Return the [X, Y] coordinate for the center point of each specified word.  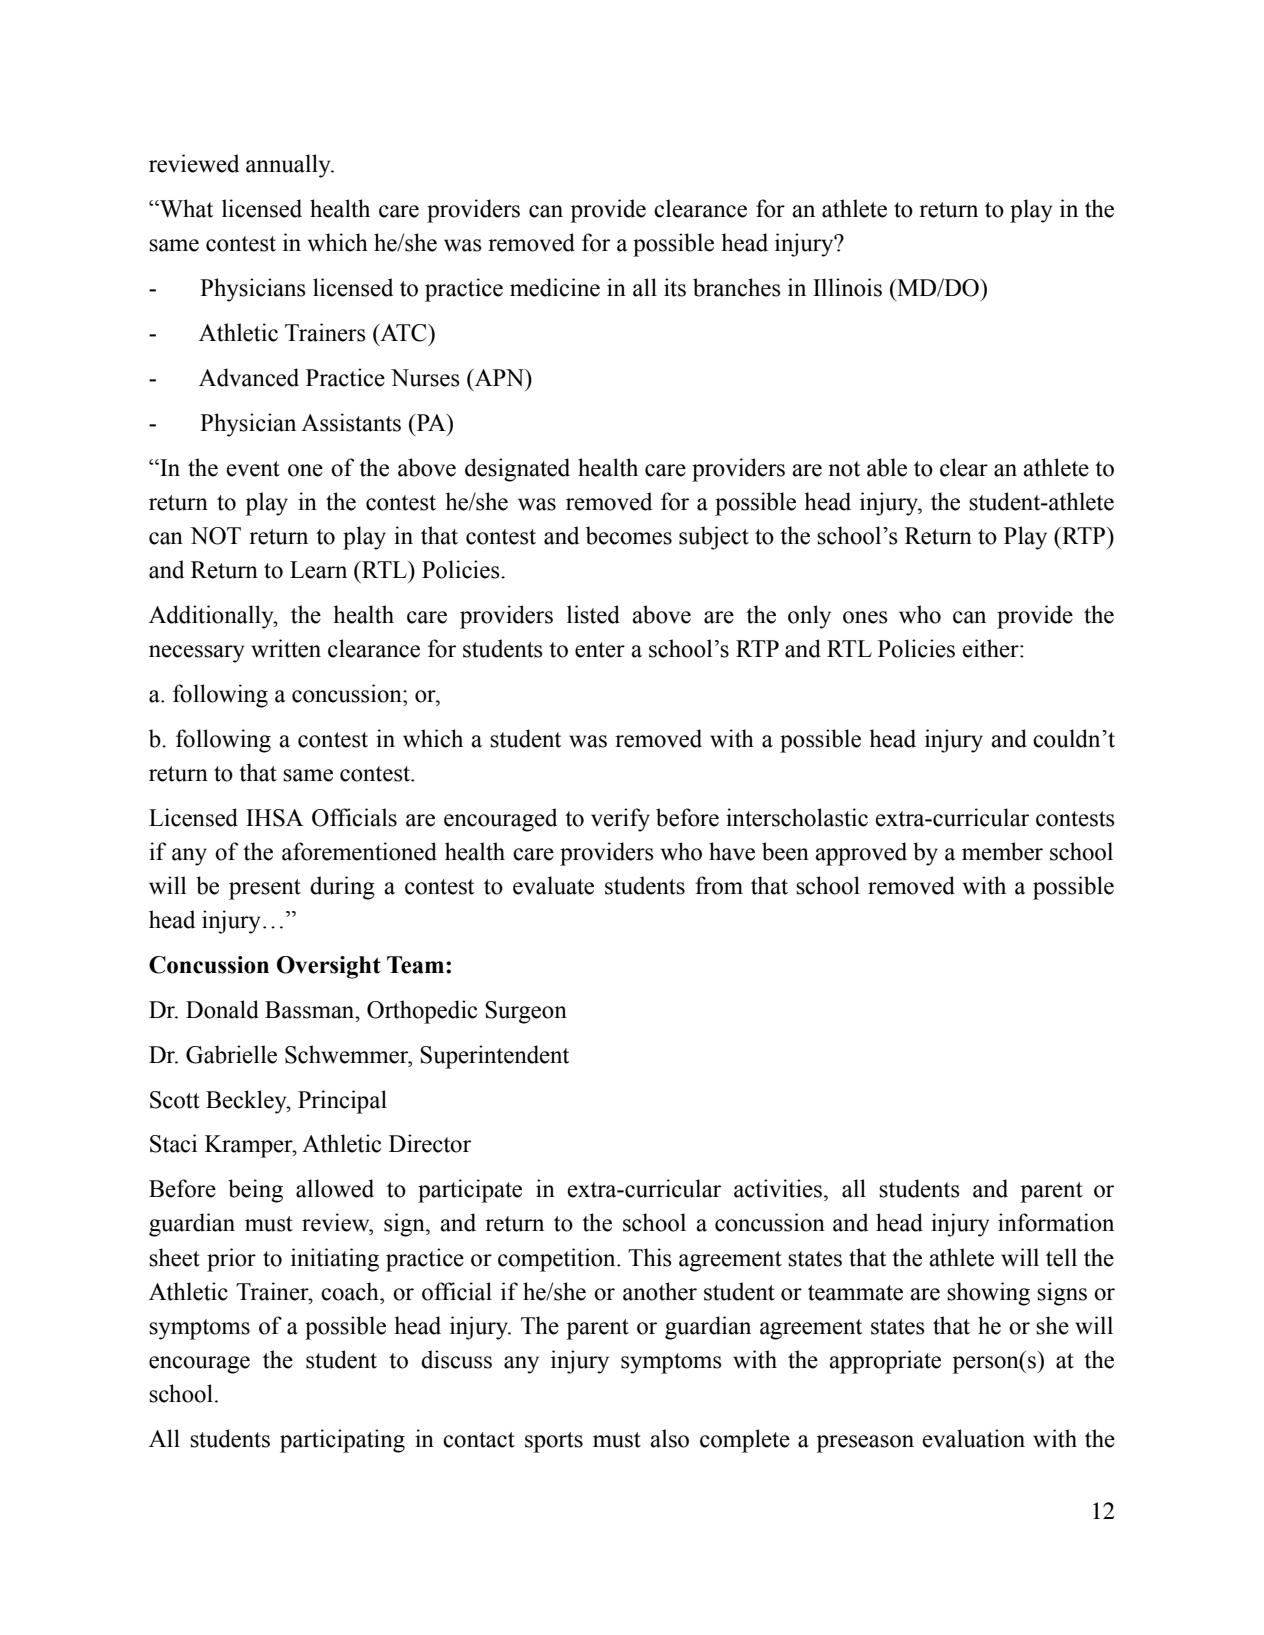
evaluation [973, 1438]
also [669, 1438]
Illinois [847, 287]
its [675, 287]
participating [342, 1441]
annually [289, 166]
